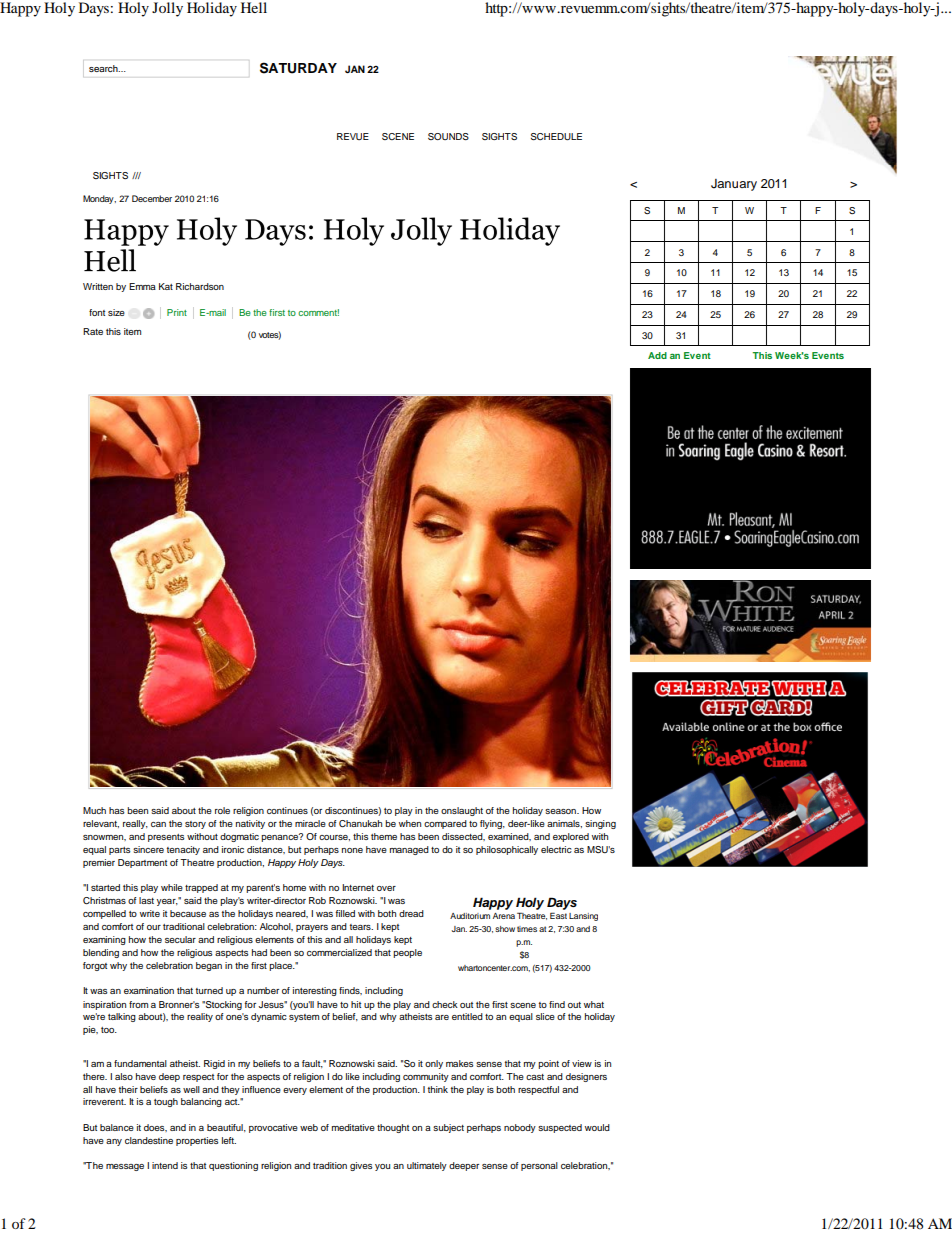 This screenshot has width=952, height=1233. What do you see at coordinates (167, 9) in the screenshot?
I see `Jolly` at bounding box center [167, 9].
